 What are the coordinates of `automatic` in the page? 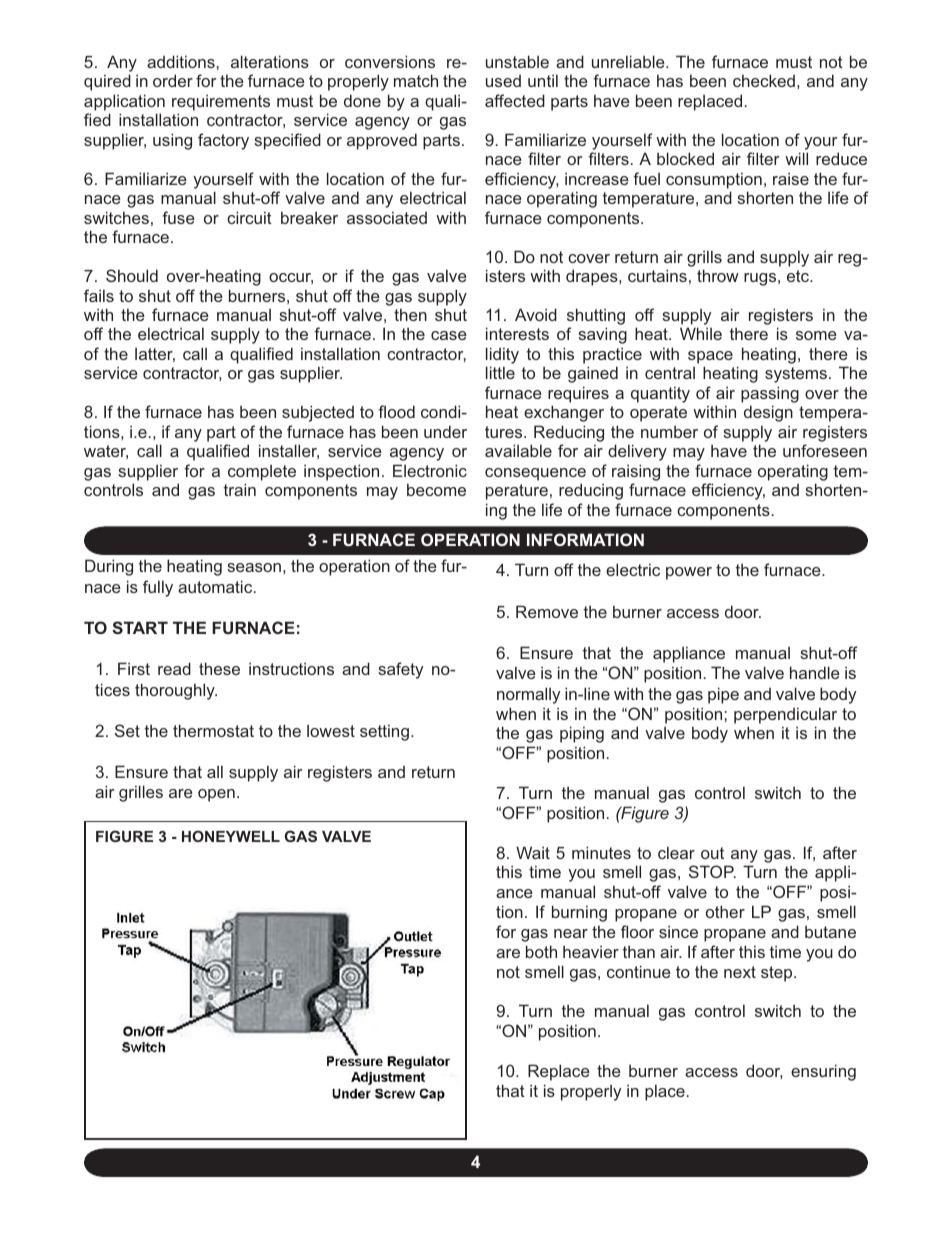 It's located at (216, 586).
